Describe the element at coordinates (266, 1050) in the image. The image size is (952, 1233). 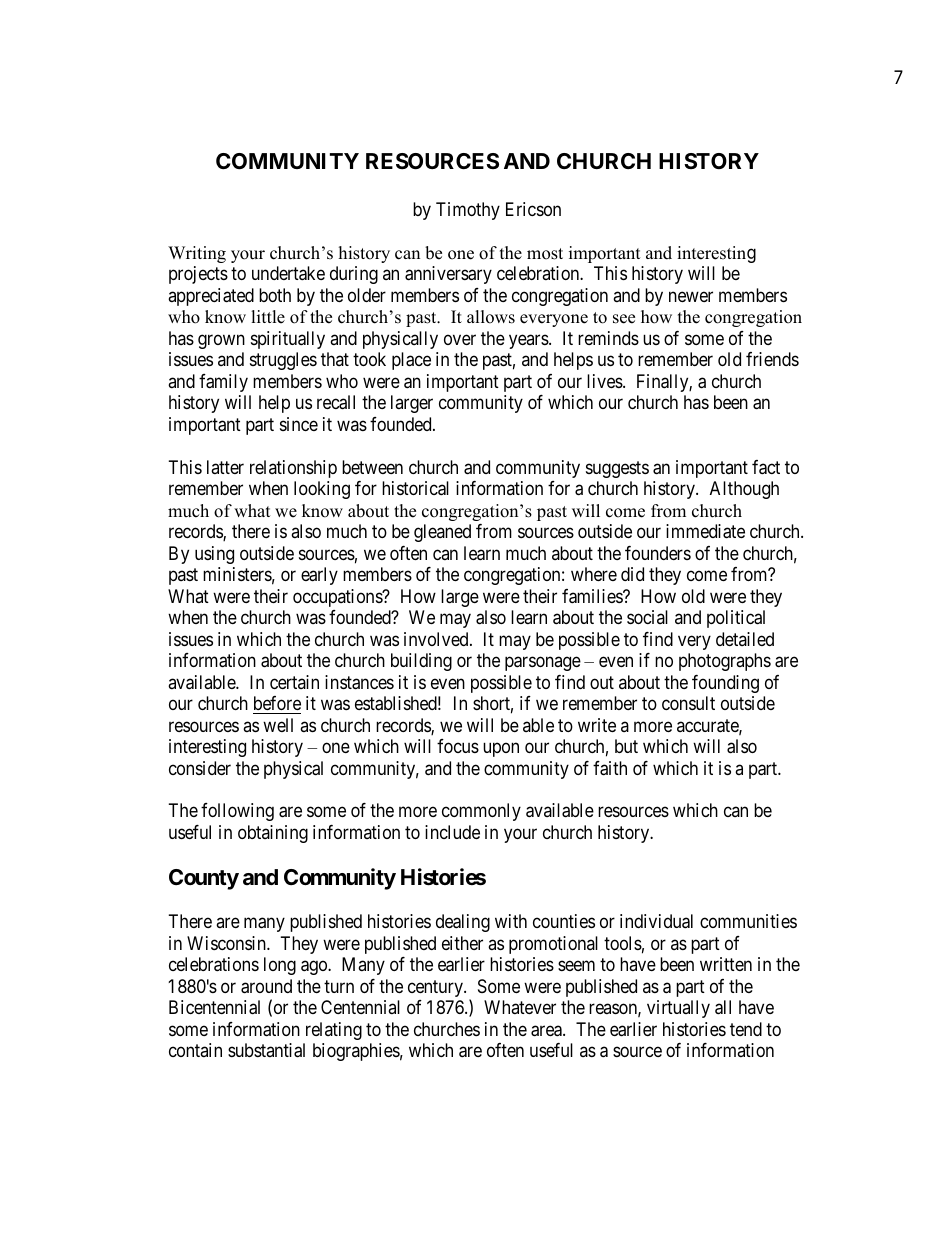
I see `substantial` at that location.
